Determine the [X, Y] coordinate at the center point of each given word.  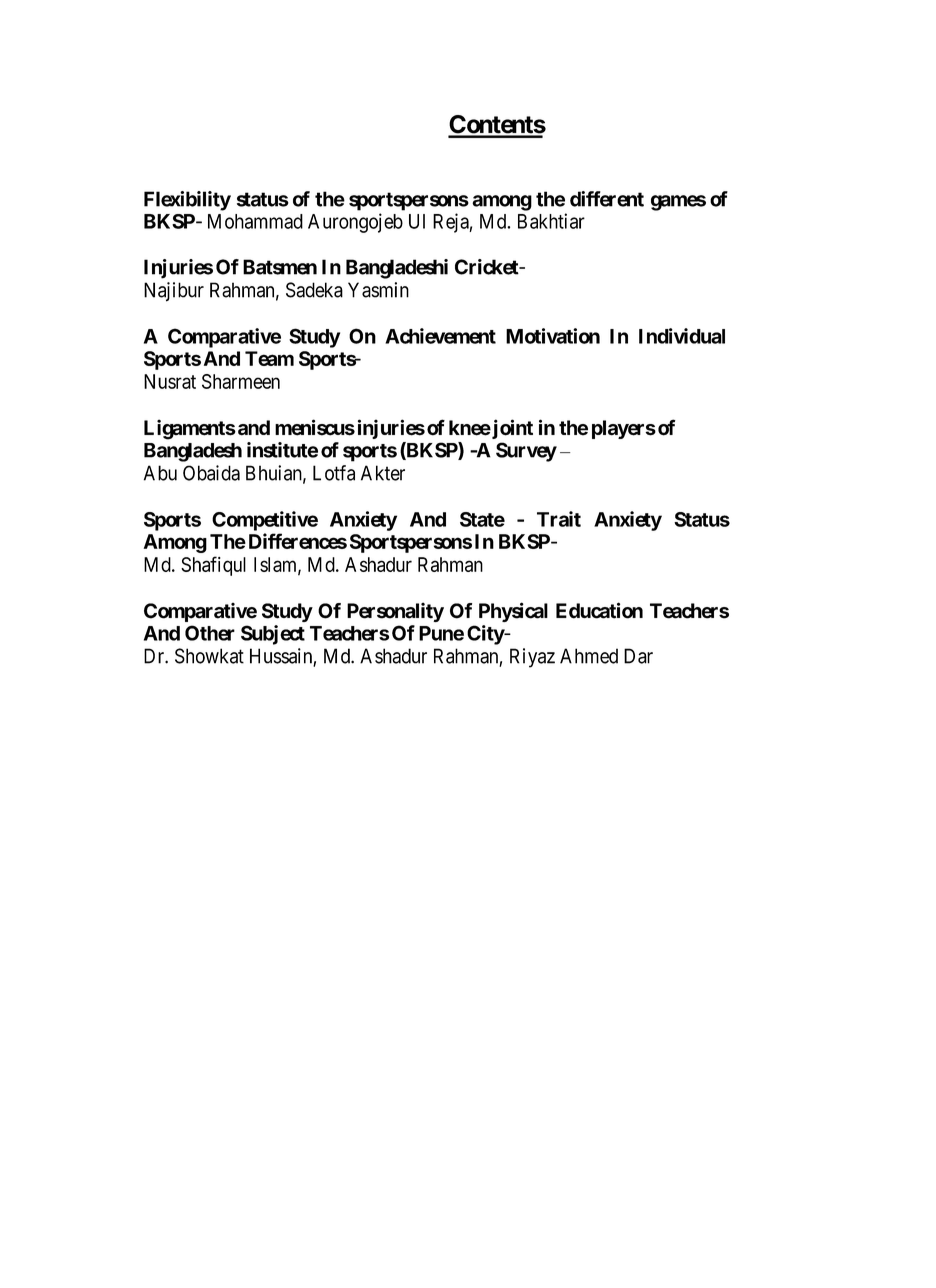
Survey [526, 452]
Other [210, 633]
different [607, 199]
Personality [395, 612]
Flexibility [187, 201]
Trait [559, 519]
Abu [160, 473]
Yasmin [378, 290]
